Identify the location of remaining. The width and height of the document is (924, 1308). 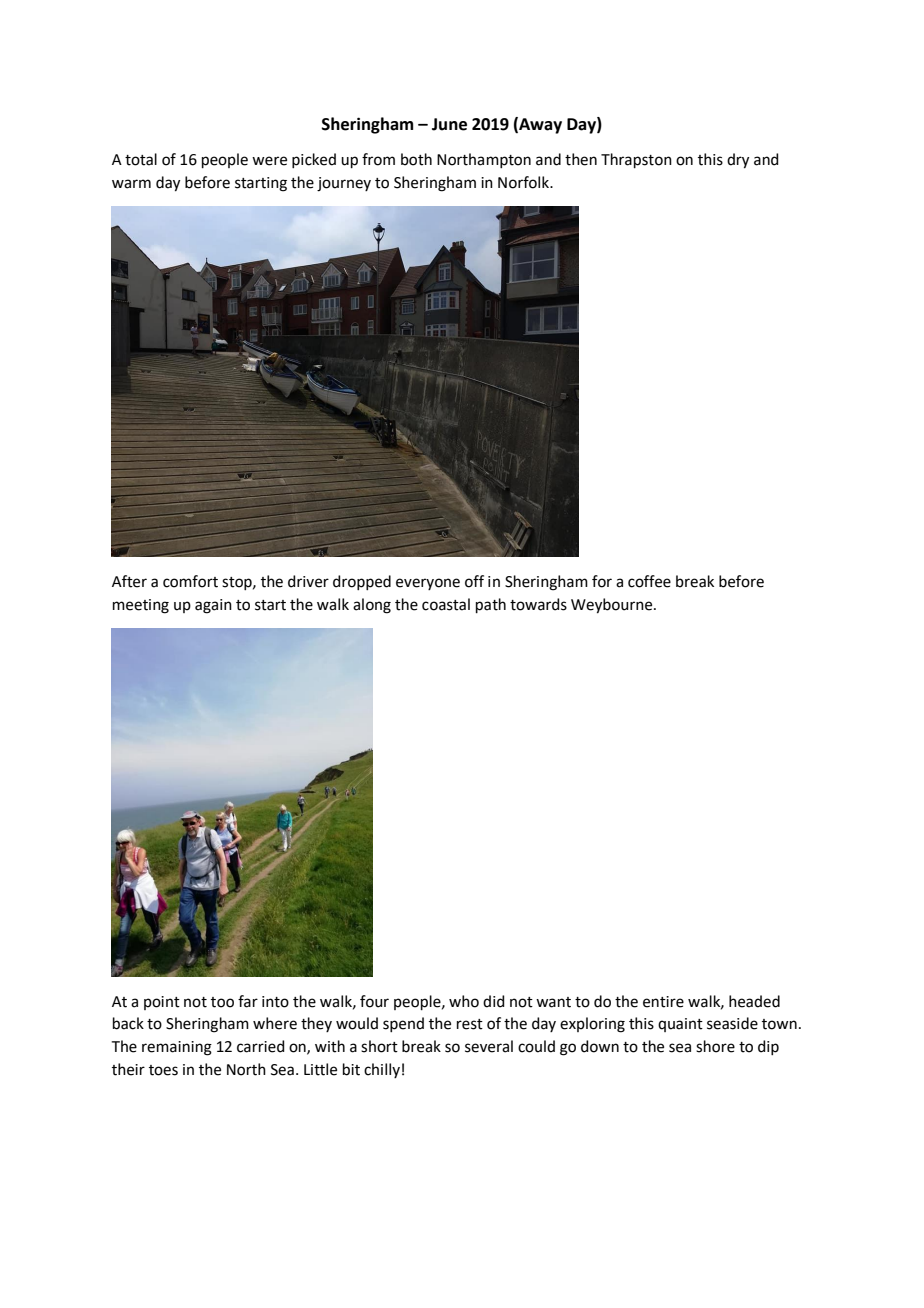
(177, 1048).
